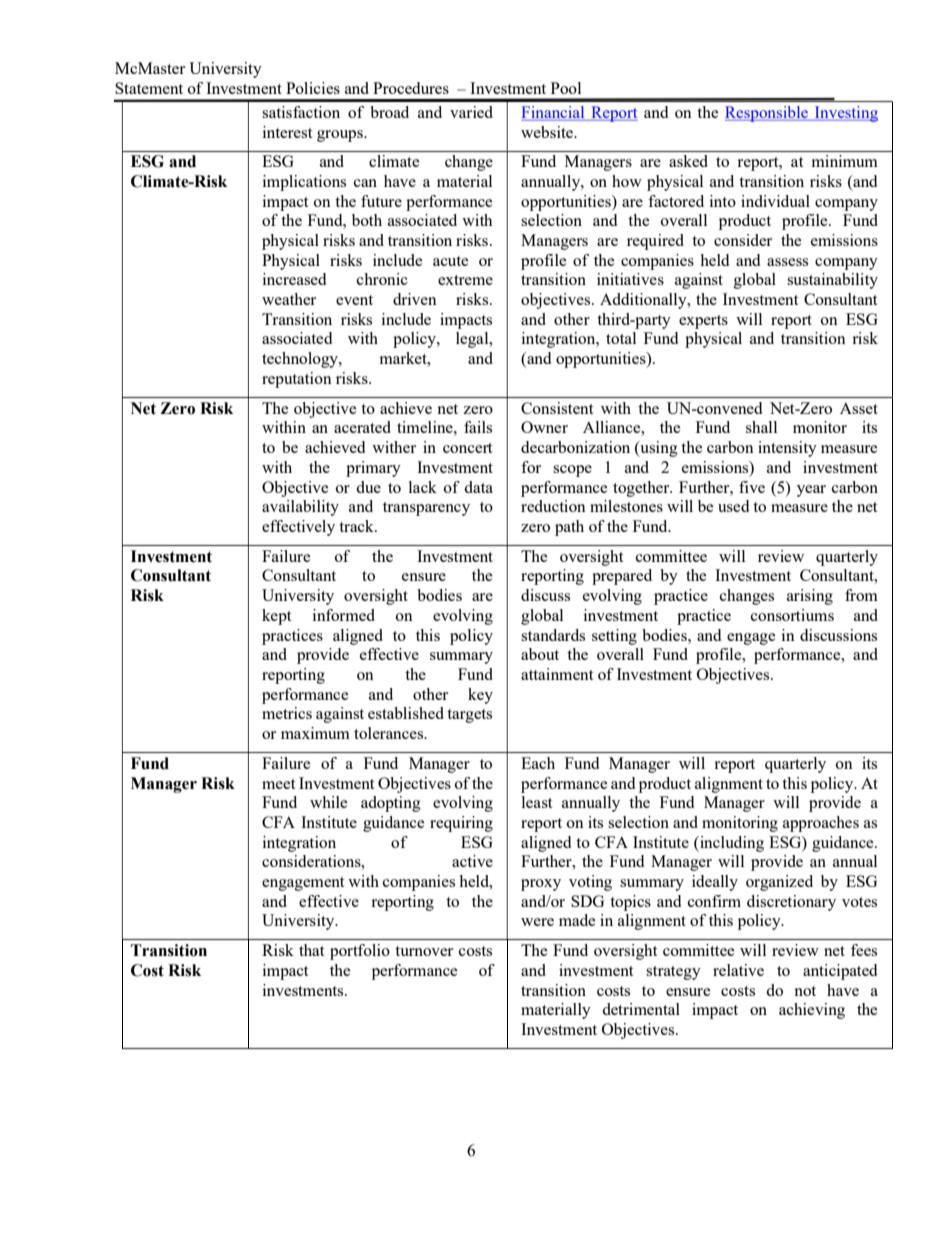 Image resolution: width=952 pixels, height=1233 pixels. Describe the element at coordinates (471, 112) in the page. I see `varied` at that location.
